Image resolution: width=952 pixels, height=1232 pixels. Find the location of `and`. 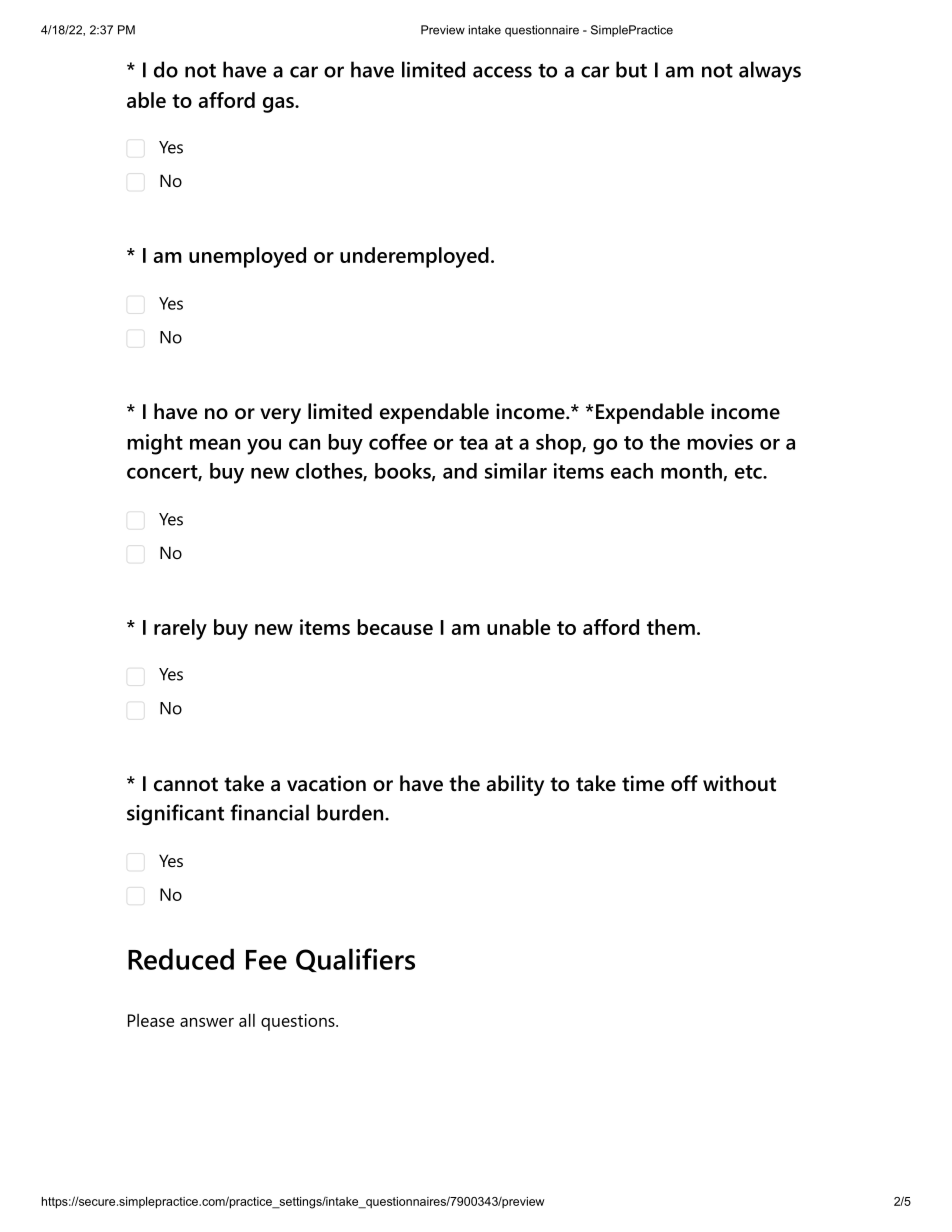

and is located at coordinates (460, 471).
